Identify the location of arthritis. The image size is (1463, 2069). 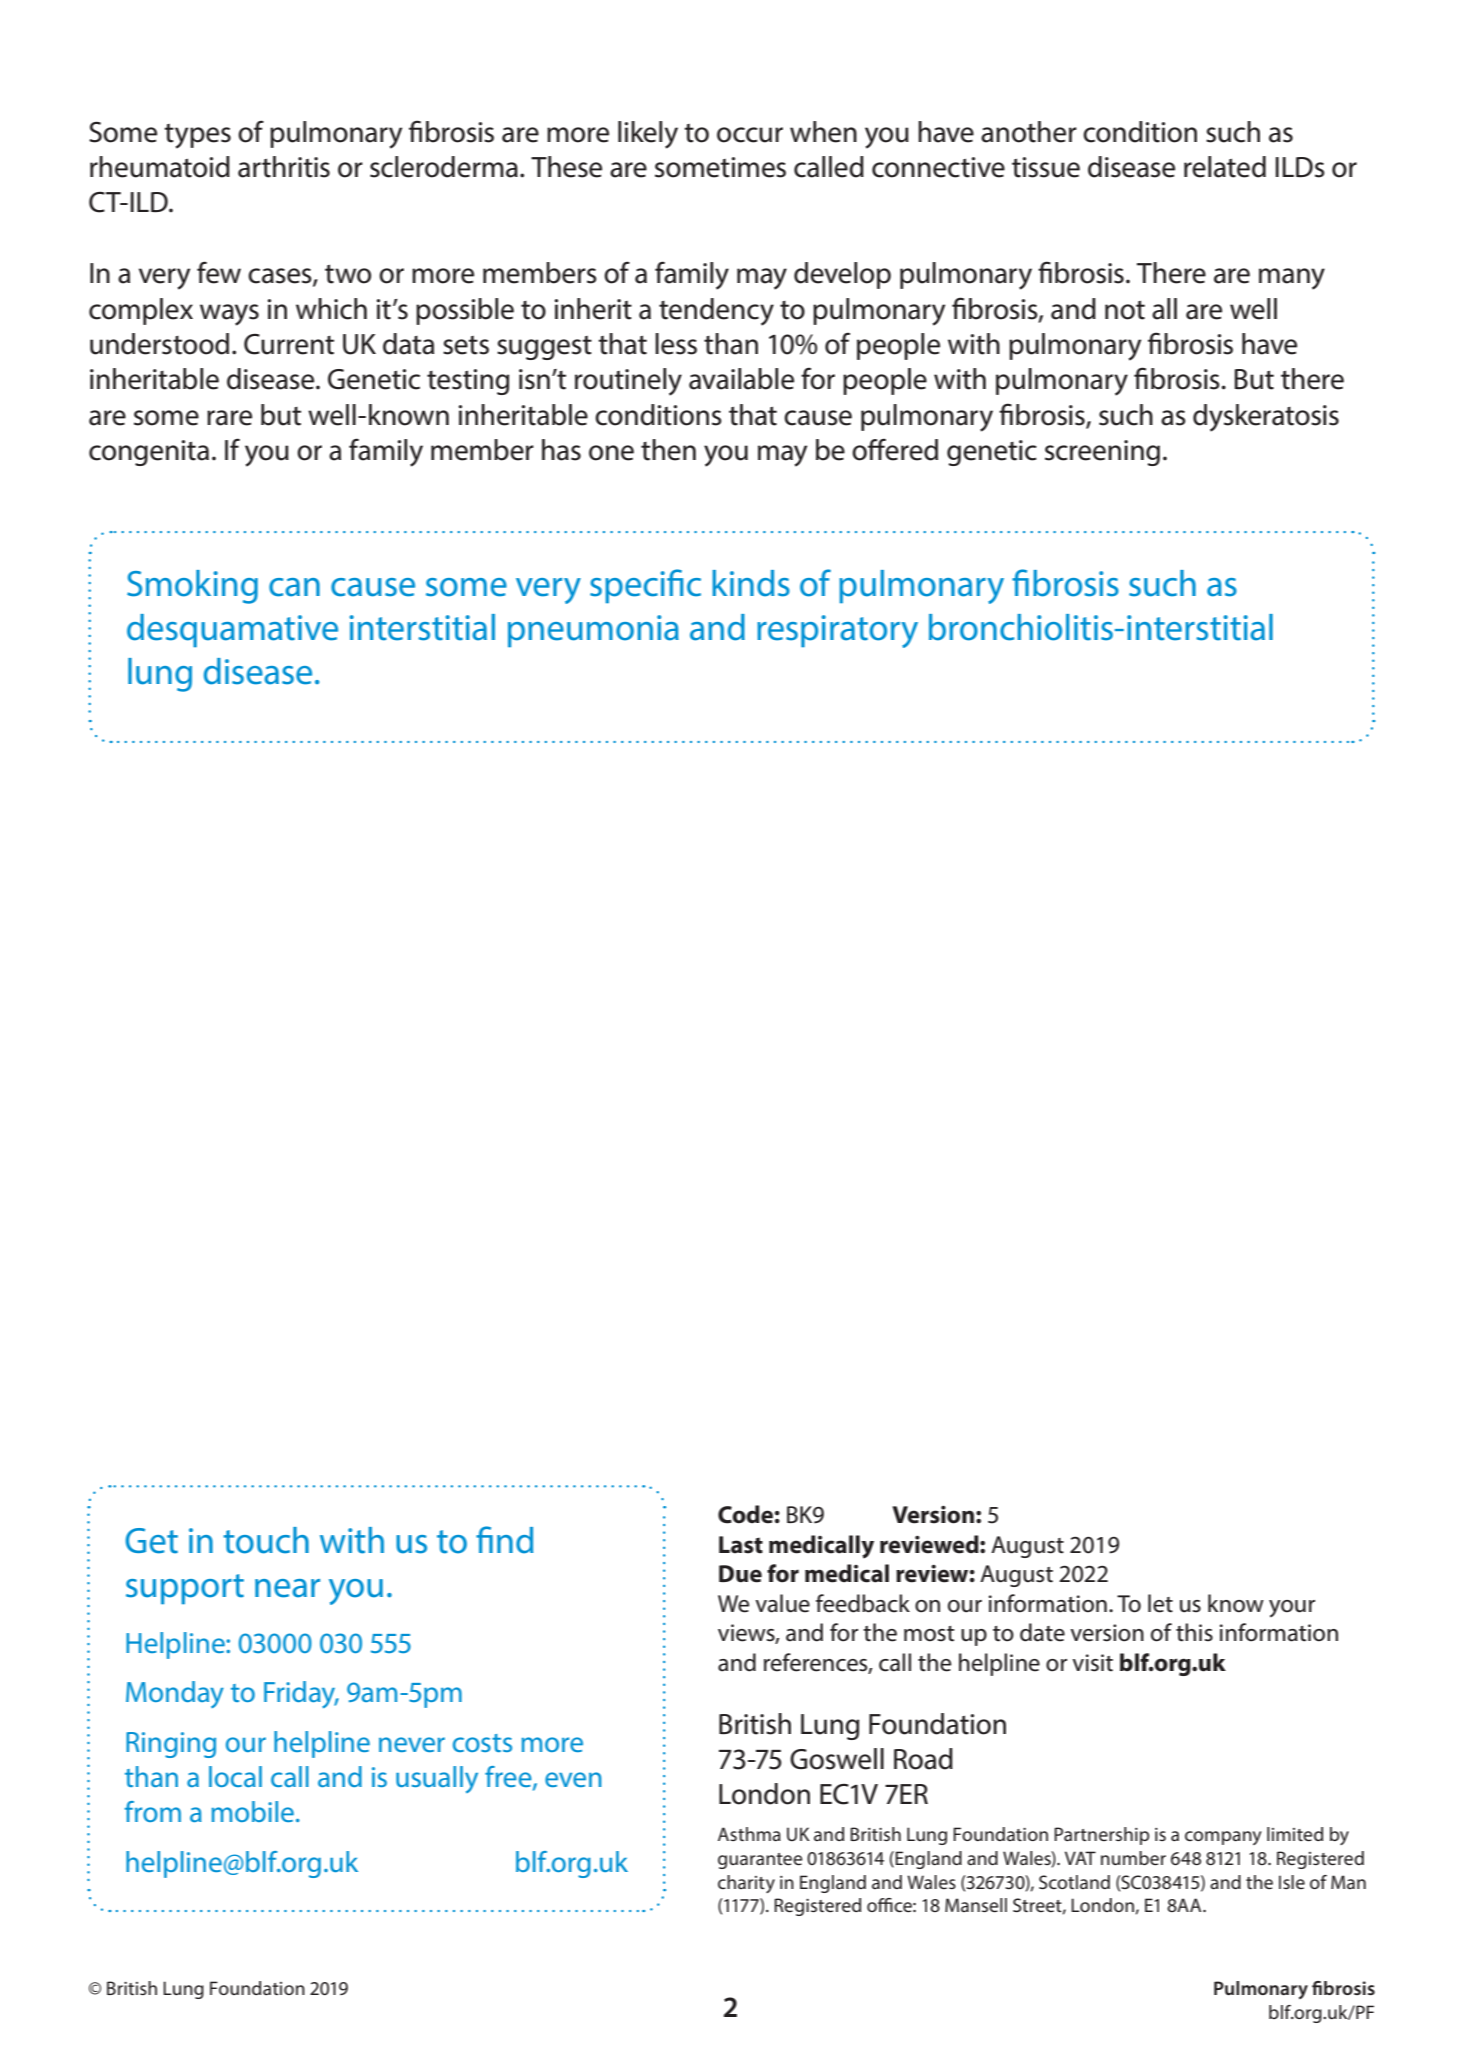
(284, 167).
